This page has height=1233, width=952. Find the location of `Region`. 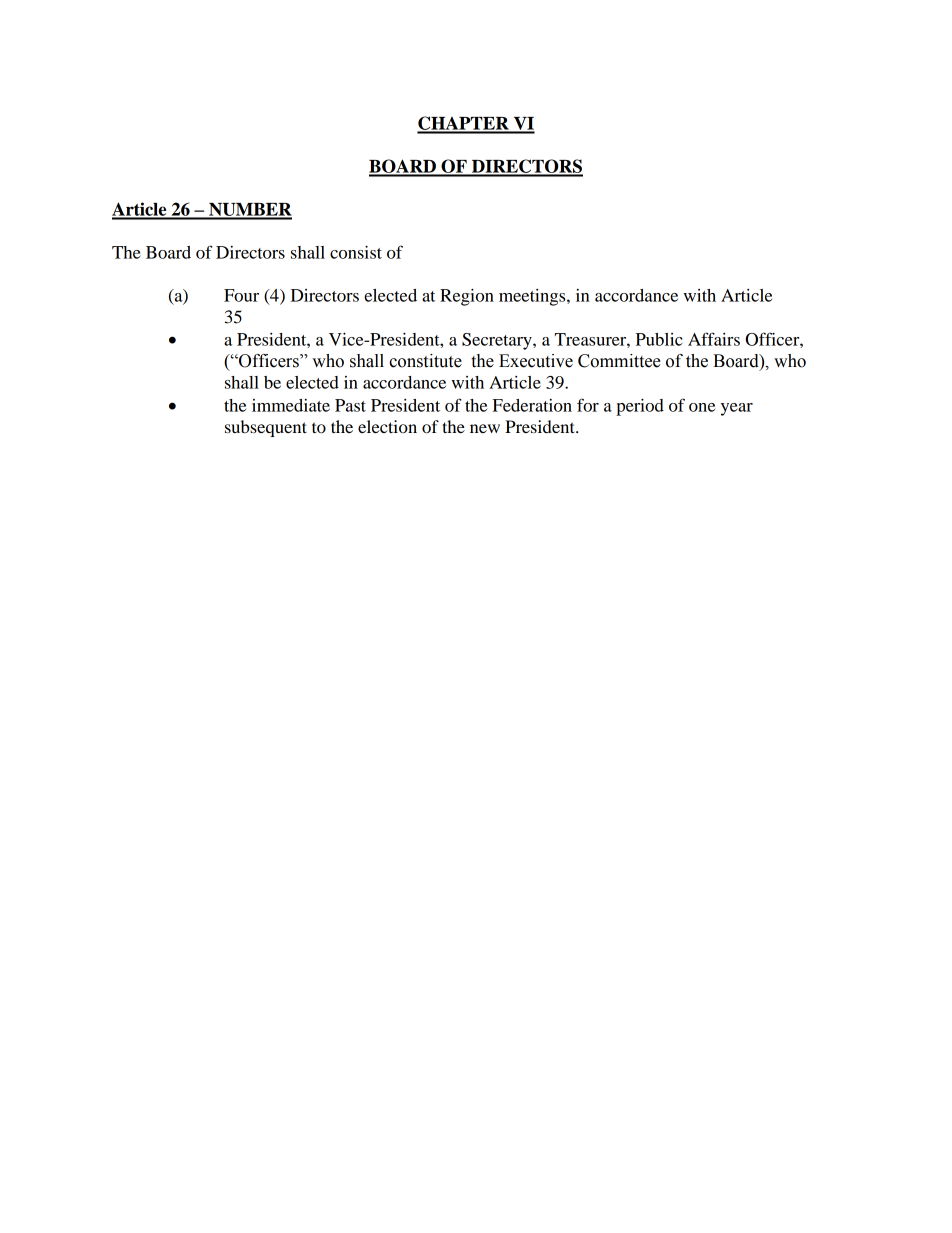

Region is located at coordinates (467, 297).
